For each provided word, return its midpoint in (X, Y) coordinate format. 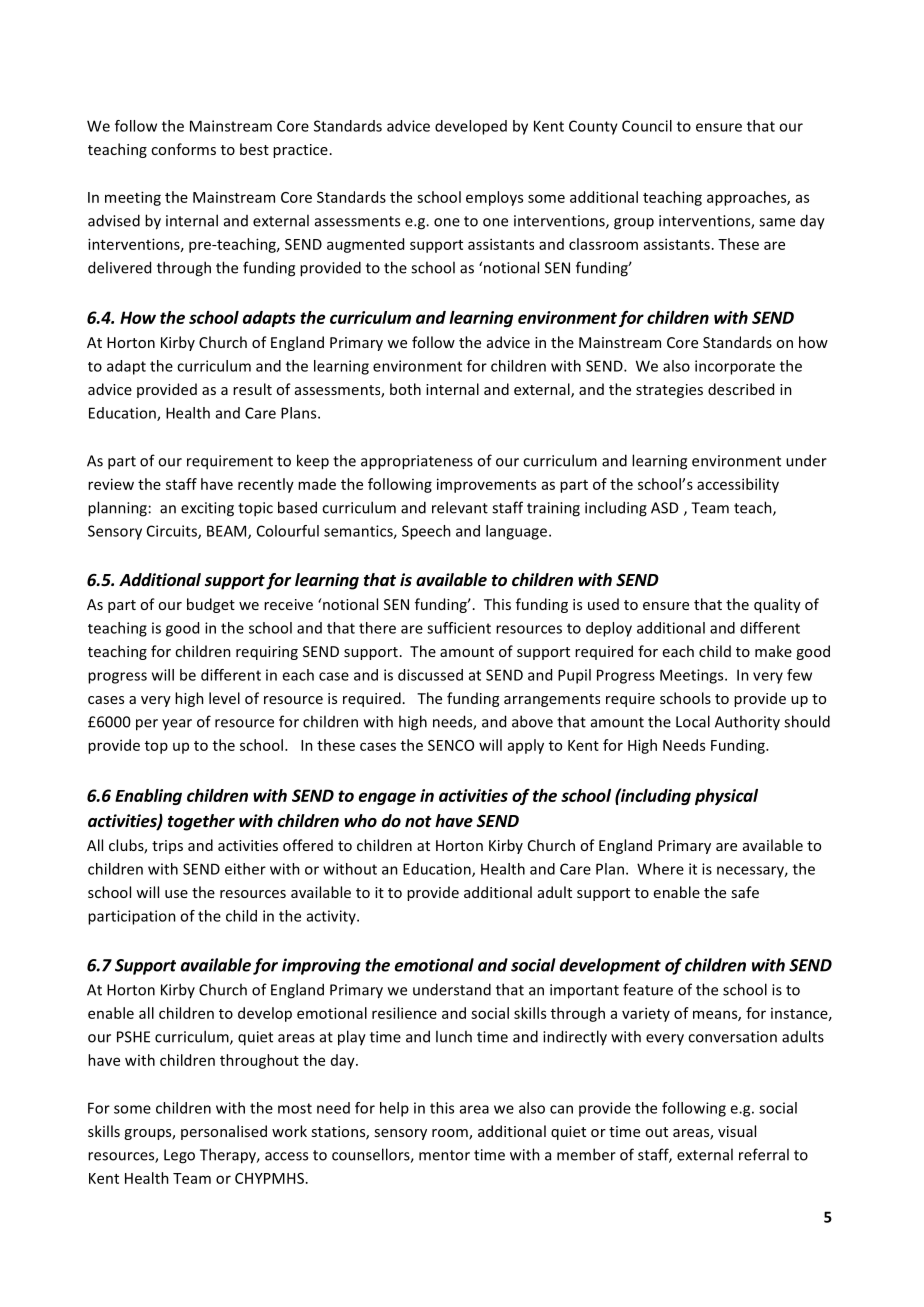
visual (737, 1131)
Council (647, 126)
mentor (444, 1155)
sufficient (459, 628)
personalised (224, 1132)
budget (211, 605)
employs (494, 198)
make (773, 651)
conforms (183, 149)
